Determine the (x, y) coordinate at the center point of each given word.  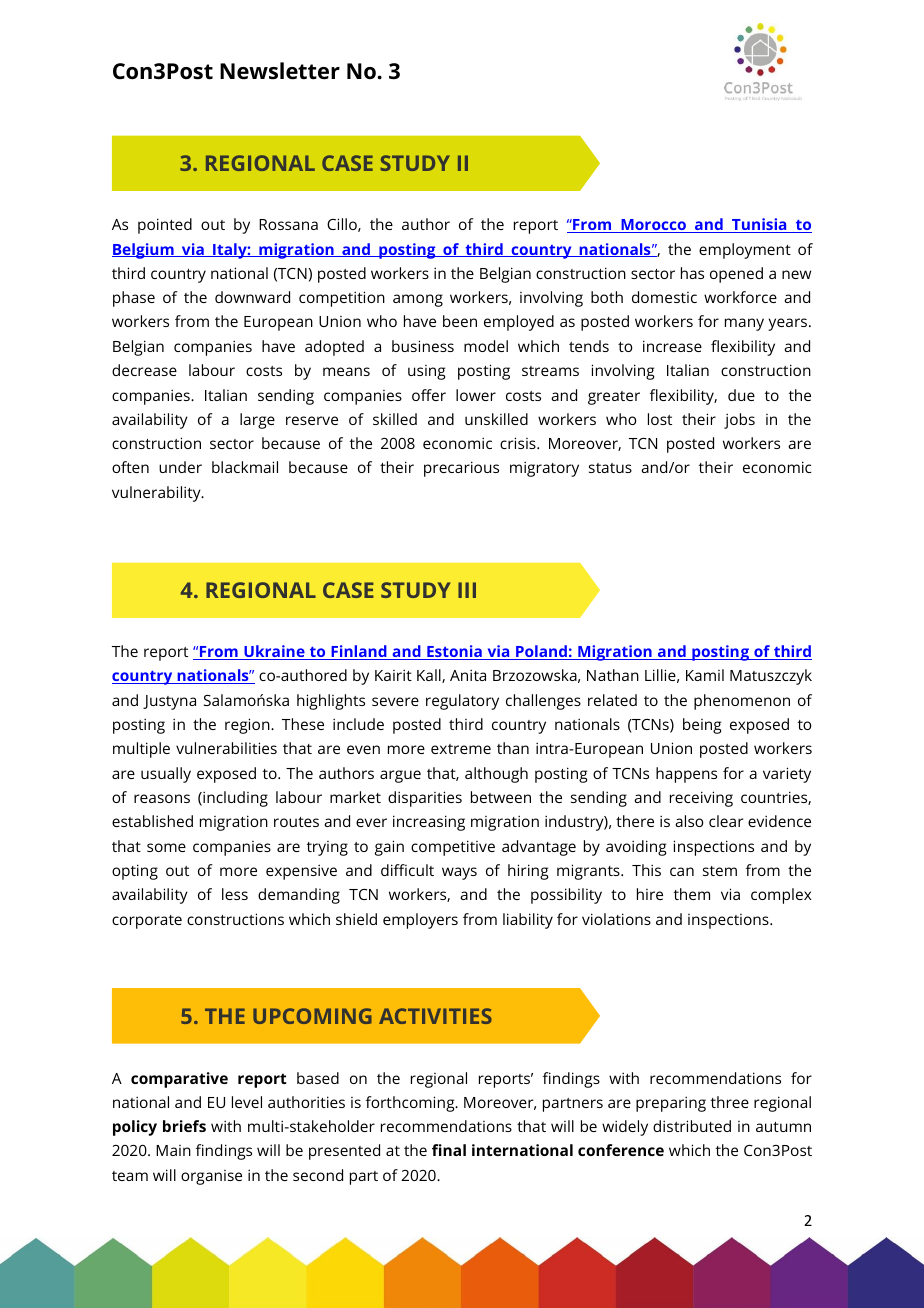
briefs (184, 1126)
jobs (739, 421)
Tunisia (759, 225)
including (234, 799)
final (449, 1150)
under (180, 467)
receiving (701, 799)
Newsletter (280, 71)
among (418, 300)
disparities (425, 799)
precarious (461, 469)
